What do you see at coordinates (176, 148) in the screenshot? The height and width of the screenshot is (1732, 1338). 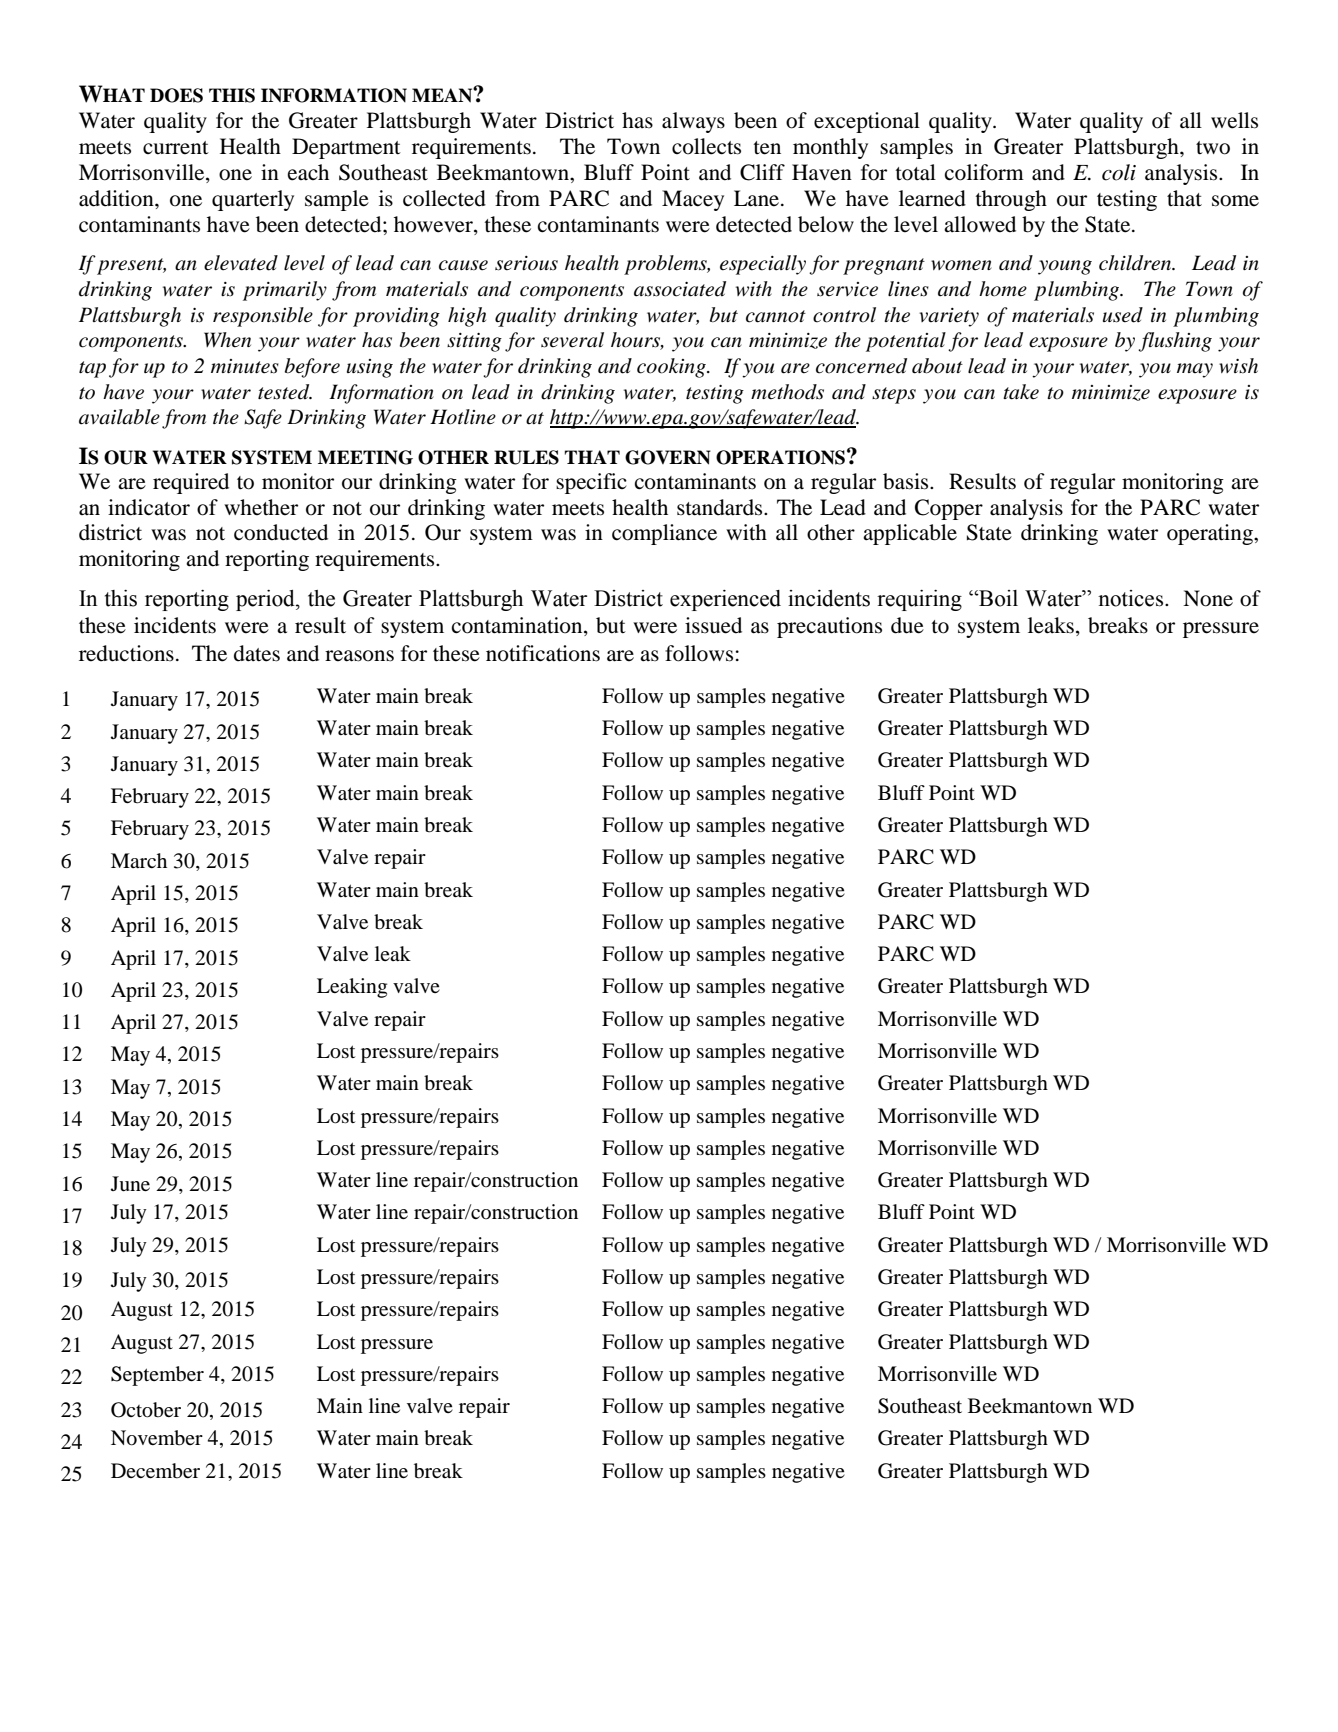 I see `current` at bounding box center [176, 148].
